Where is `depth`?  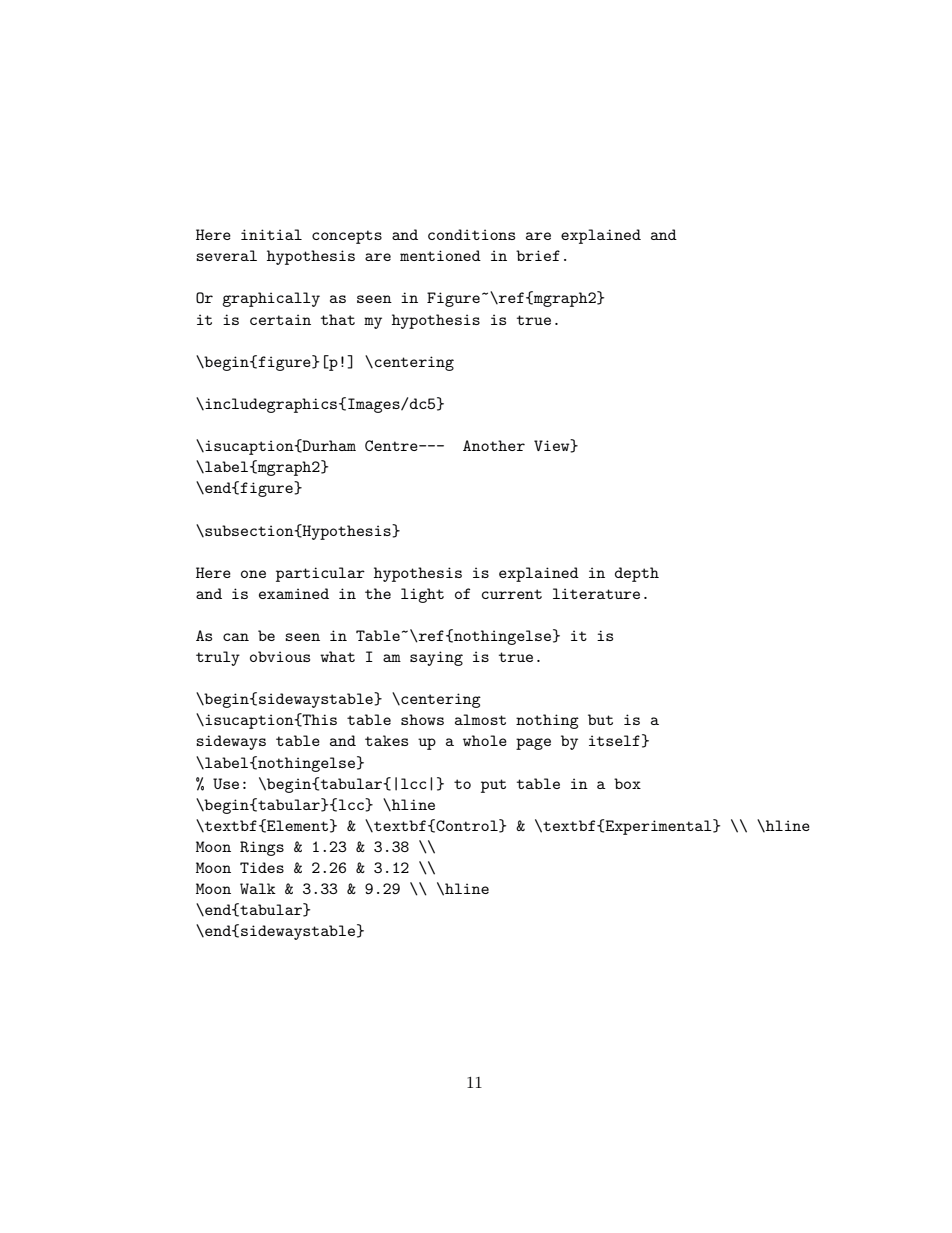 depth is located at coordinates (637, 574).
